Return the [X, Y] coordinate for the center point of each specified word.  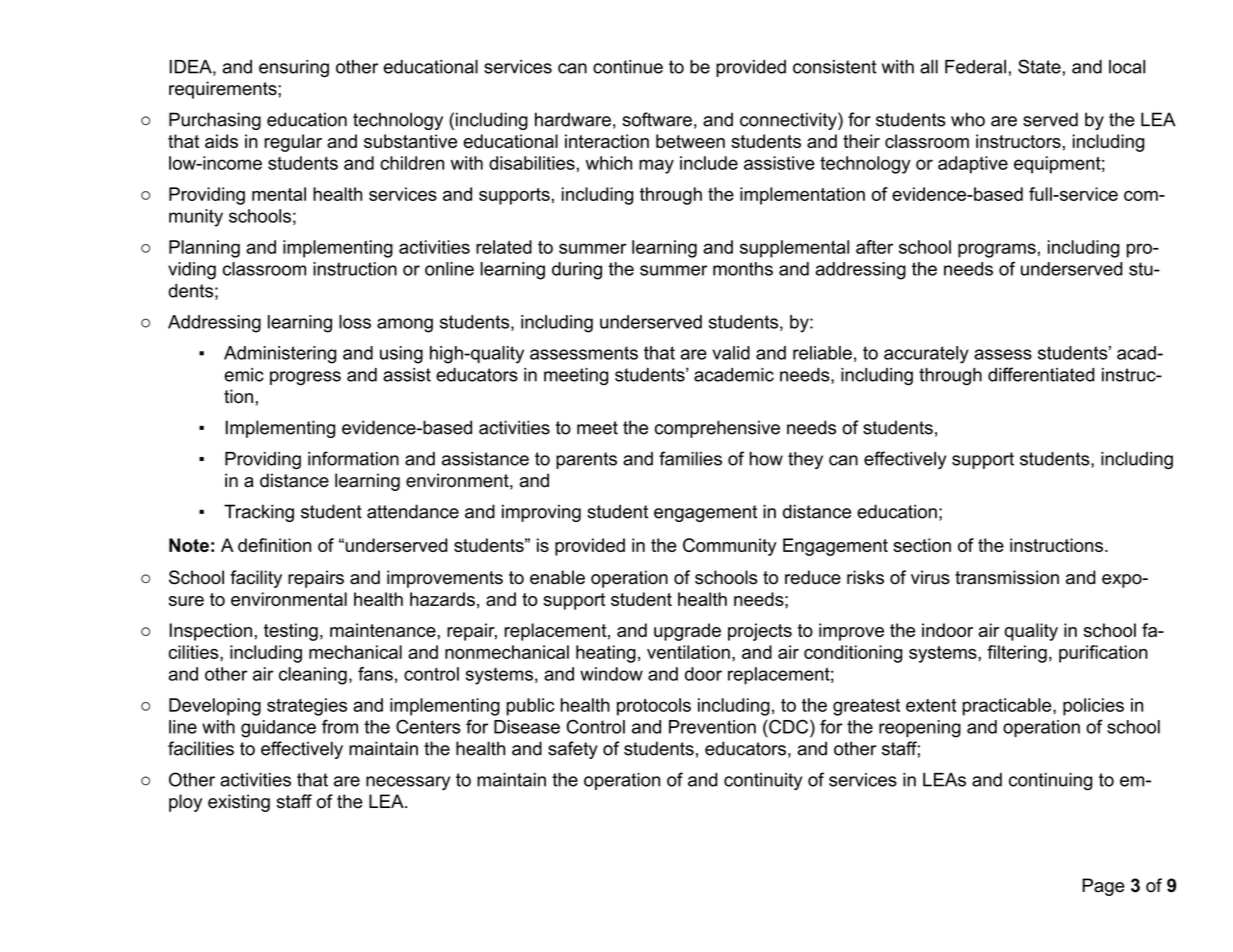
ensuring [294, 69]
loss [355, 322]
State [1039, 66]
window [611, 674]
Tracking [259, 513]
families [690, 458]
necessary [408, 783]
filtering [1017, 654]
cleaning [313, 676]
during [577, 271]
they [805, 460]
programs [997, 250]
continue [628, 67]
